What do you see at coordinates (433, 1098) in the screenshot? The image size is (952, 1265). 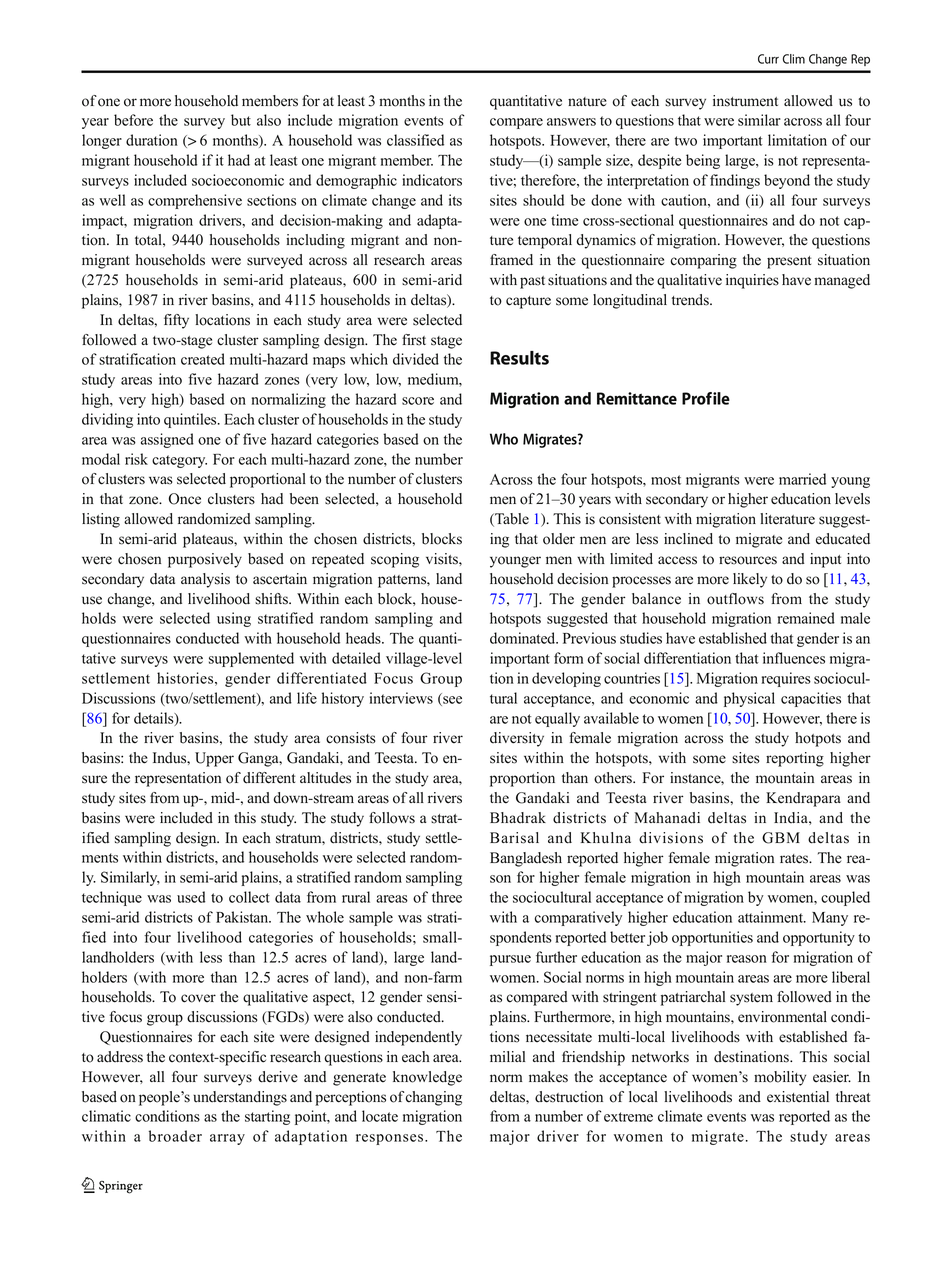 I see `changing` at bounding box center [433, 1098].
